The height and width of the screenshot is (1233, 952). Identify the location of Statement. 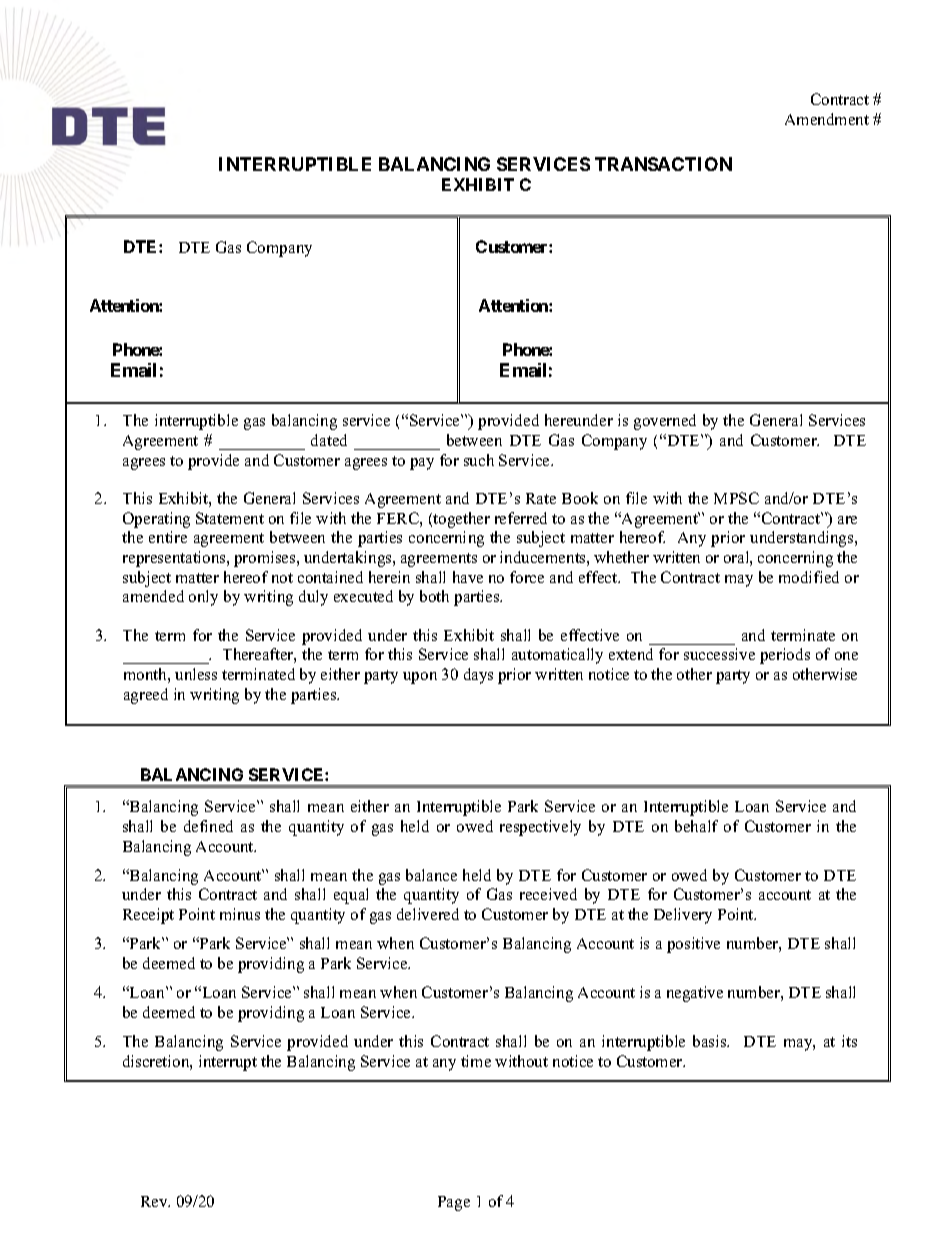
(230, 518).
